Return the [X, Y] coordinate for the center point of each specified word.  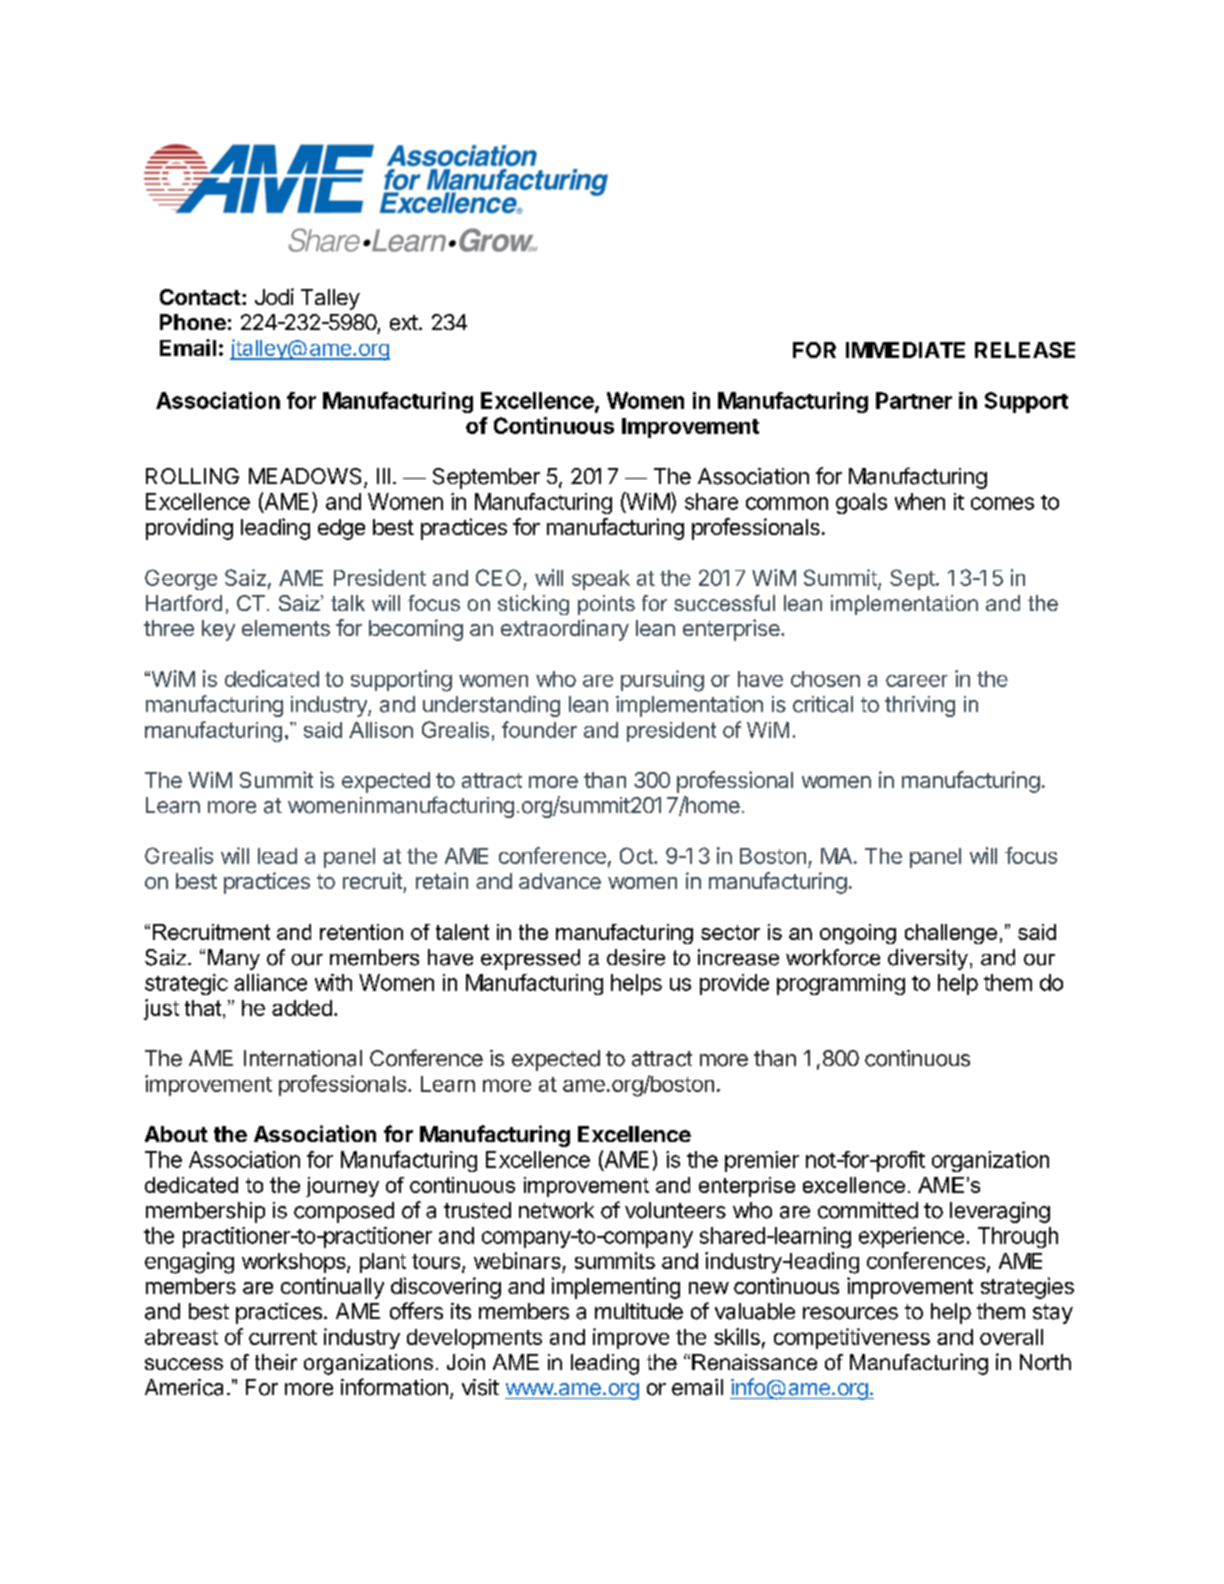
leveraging [1000, 1212]
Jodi [274, 296]
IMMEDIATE [905, 350]
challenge [951, 934]
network [556, 1210]
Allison [381, 730]
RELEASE [1025, 350]
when [920, 501]
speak [601, 580]
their [276, 1362]
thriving [920, 706]
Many [234, 959]
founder [539, 729]
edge [341, 529]
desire [636, 957]
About [176, 1134]
